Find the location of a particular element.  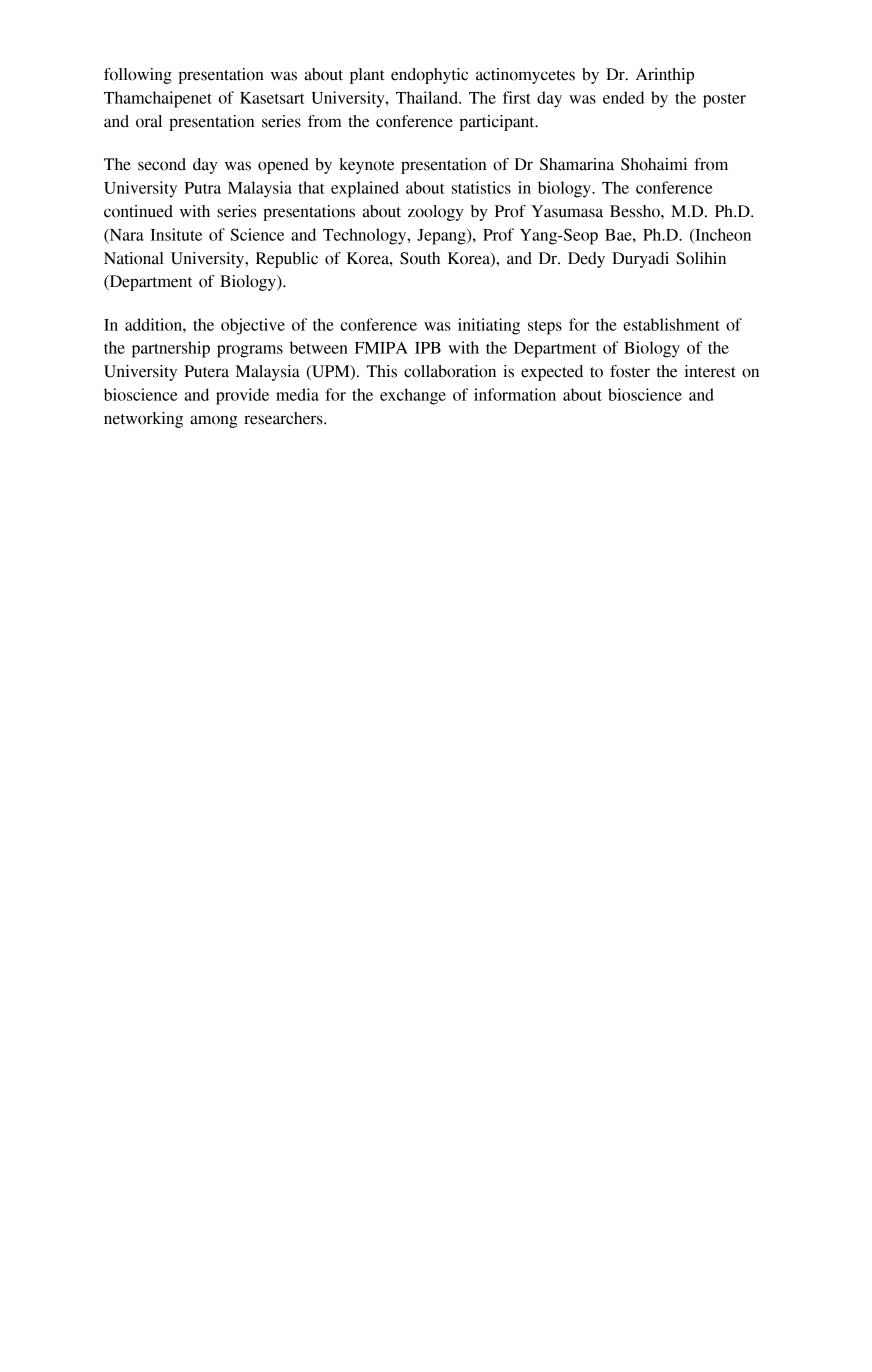

following is located at coordinates (138, 76).
